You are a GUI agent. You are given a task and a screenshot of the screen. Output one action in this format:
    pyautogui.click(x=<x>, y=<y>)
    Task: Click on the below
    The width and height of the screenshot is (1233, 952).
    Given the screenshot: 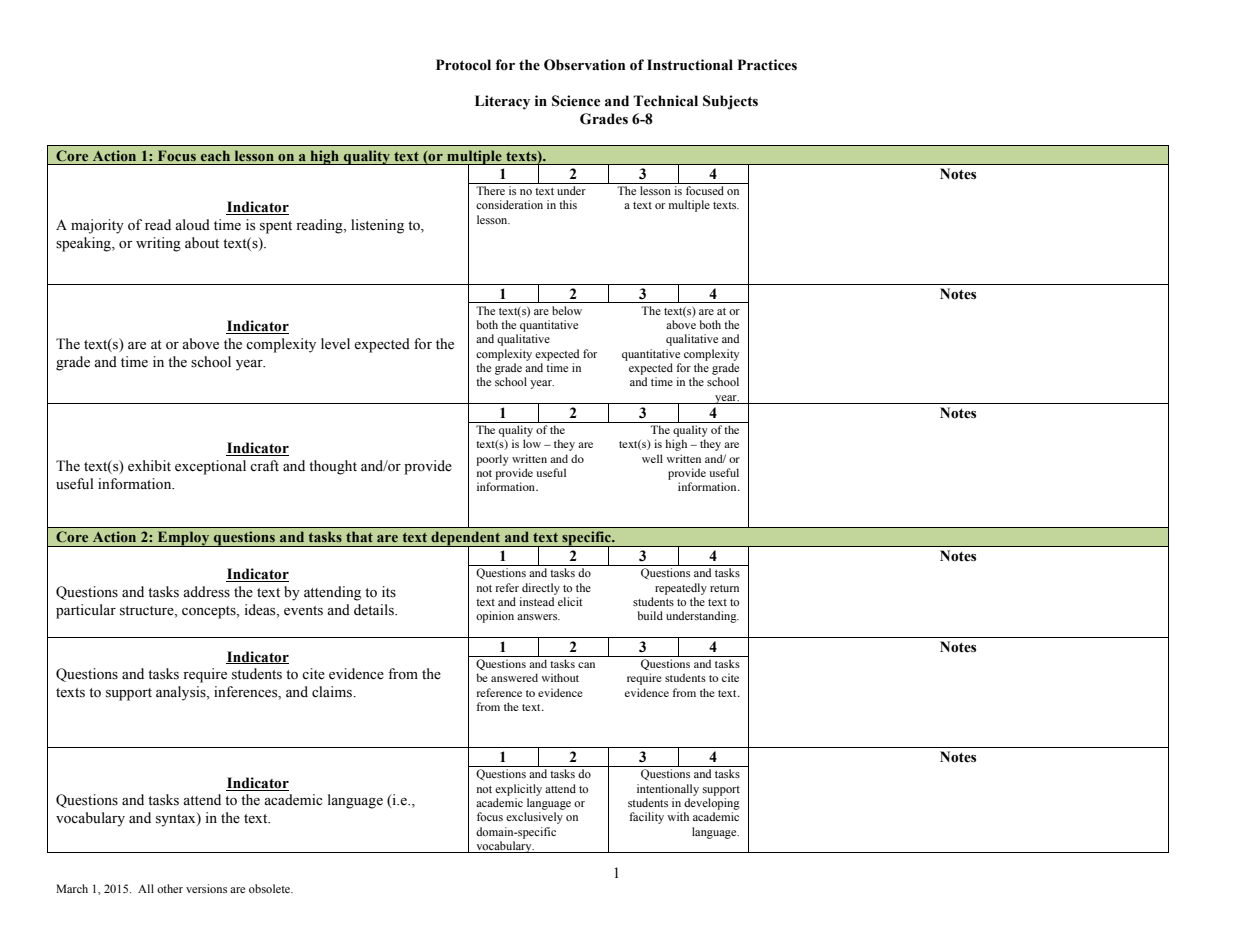 What is the action you would take?
    pyautogui.click(x=567, y=310)
